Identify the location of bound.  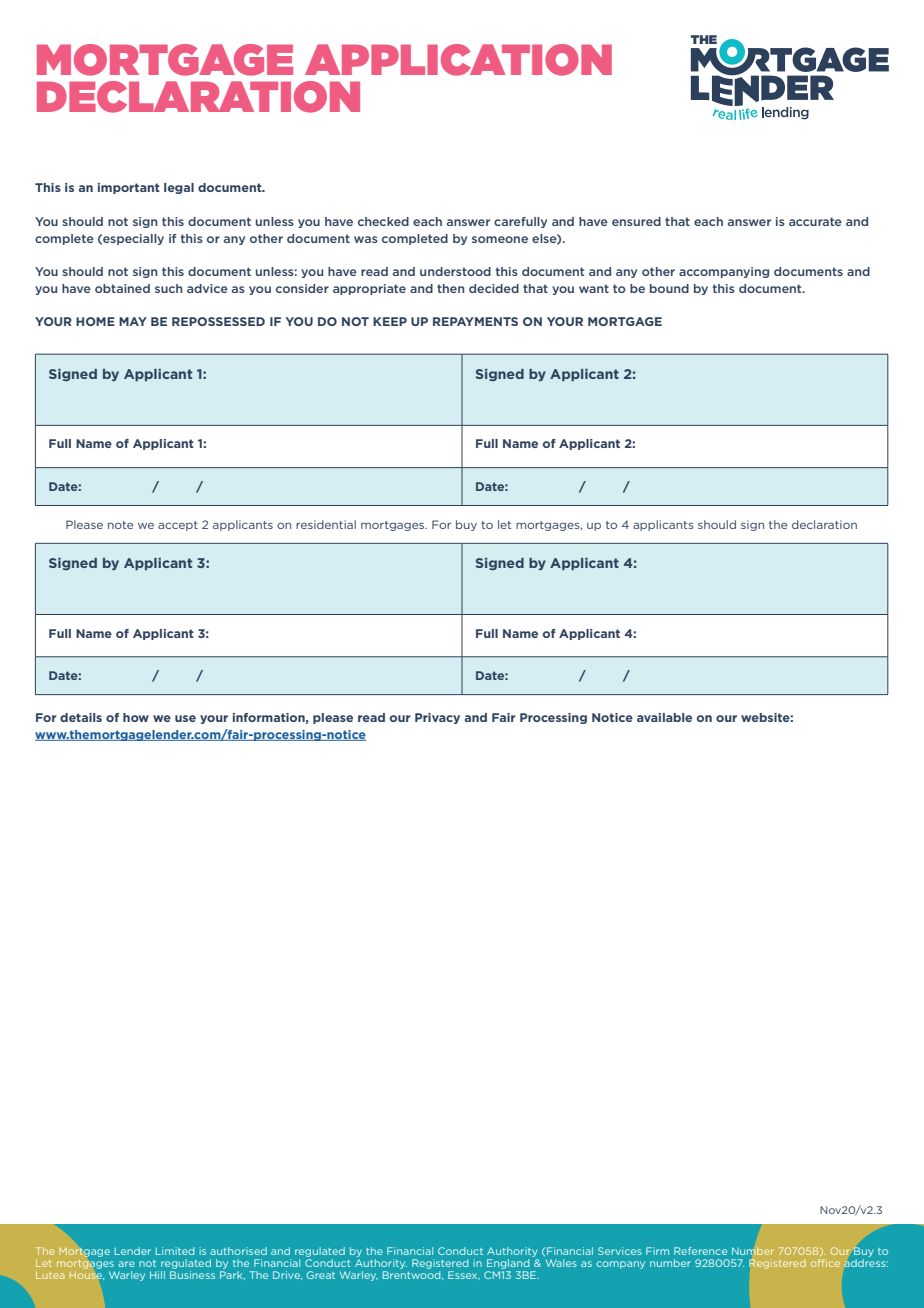
(669, 288).
